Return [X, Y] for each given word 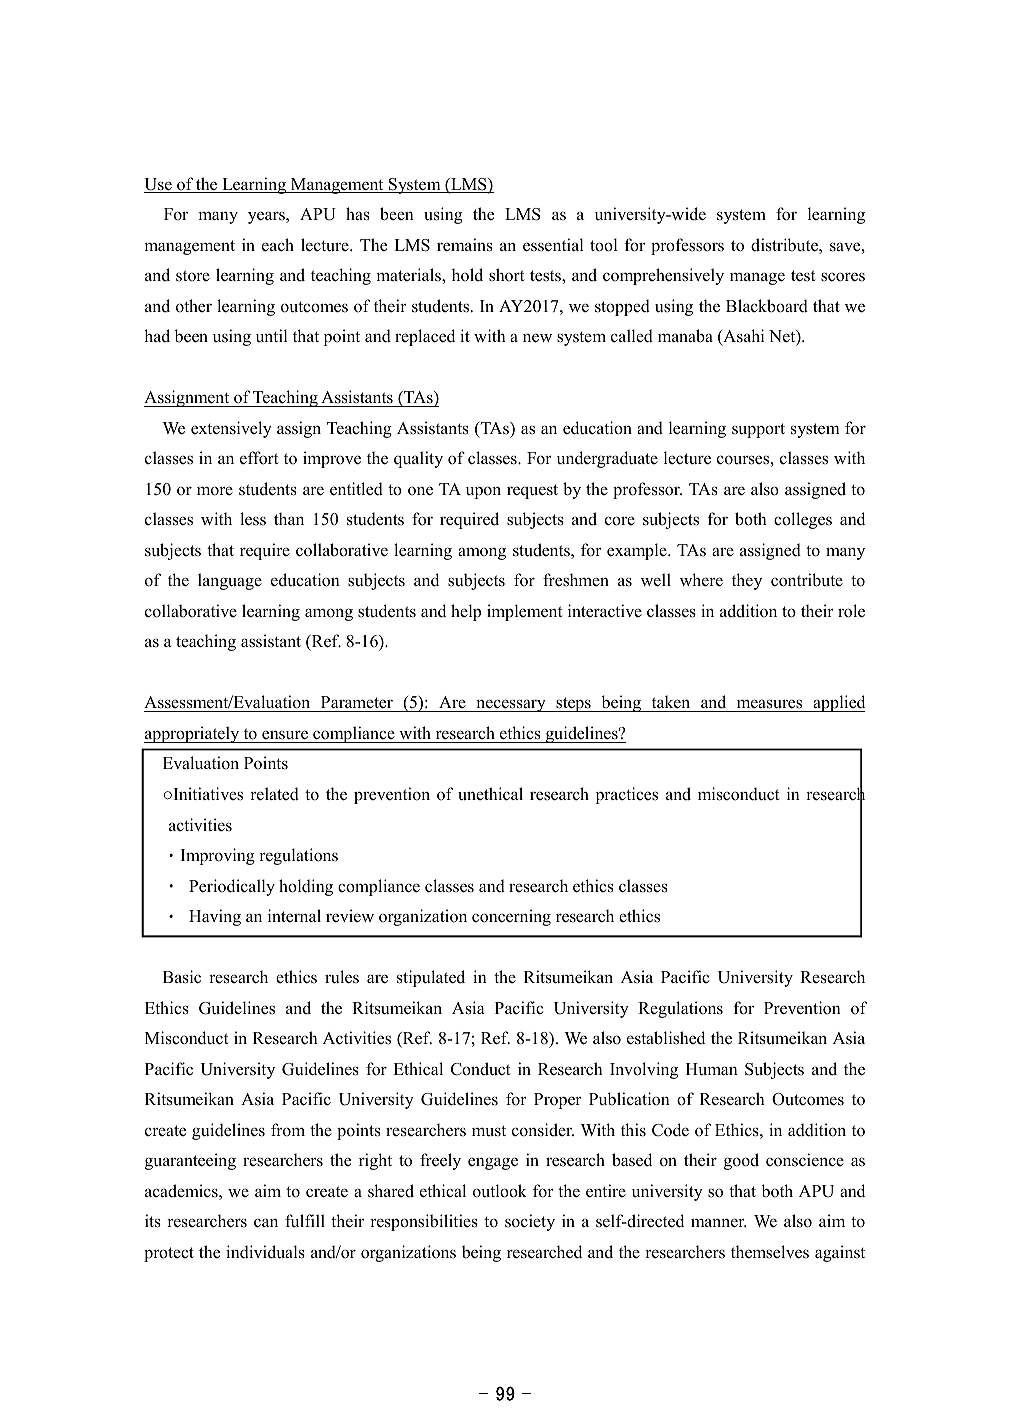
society [530, 1222]
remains [465, 245]
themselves [770, 1252]
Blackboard [767, 306]
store [193, 276]
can [266, 1223]
